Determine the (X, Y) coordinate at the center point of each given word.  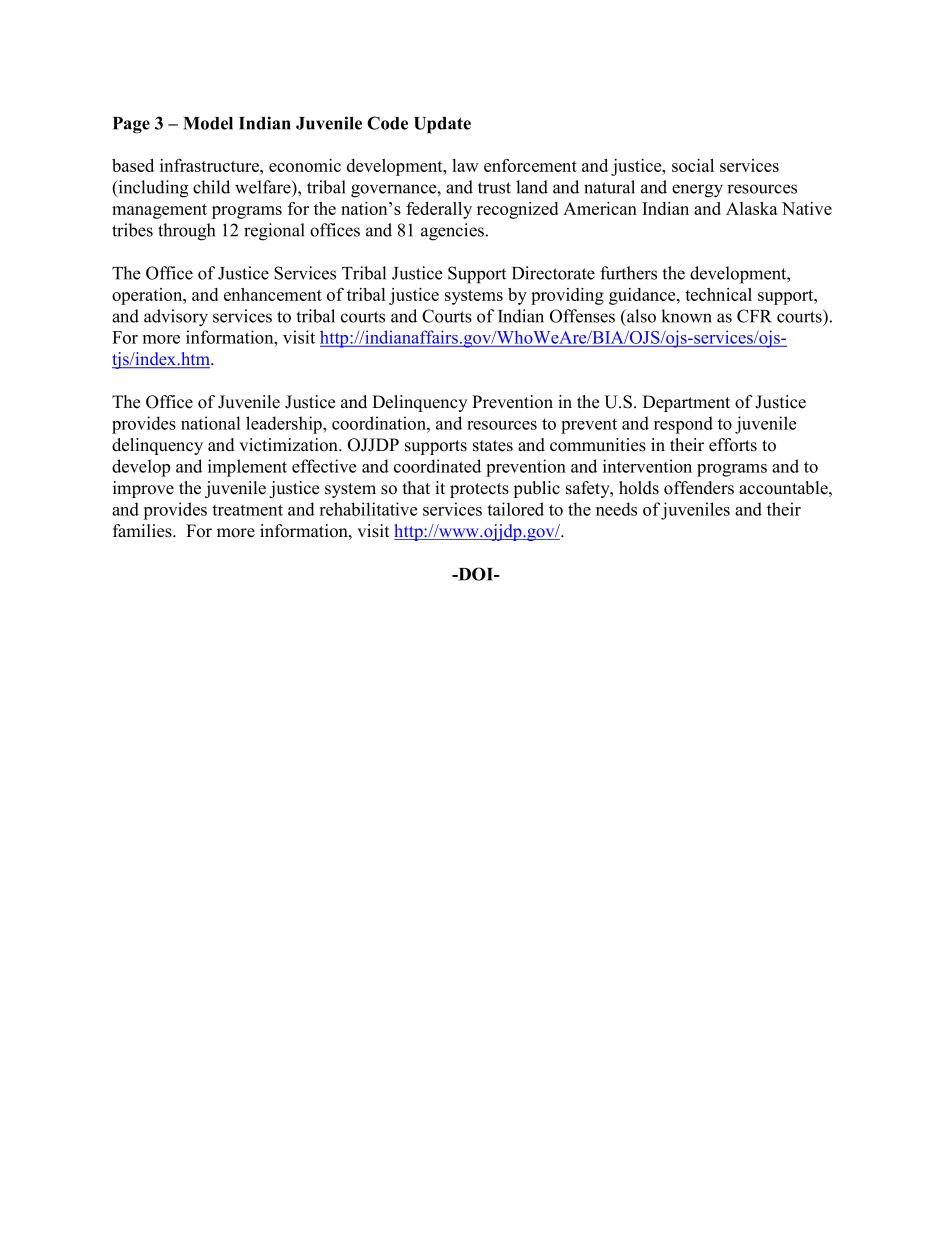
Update (442, 125)
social (693, 165)
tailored (515, 509)
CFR (754, 316)
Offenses (582, 316)
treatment (247, 510)
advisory (176, 318)
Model (208, 123)
